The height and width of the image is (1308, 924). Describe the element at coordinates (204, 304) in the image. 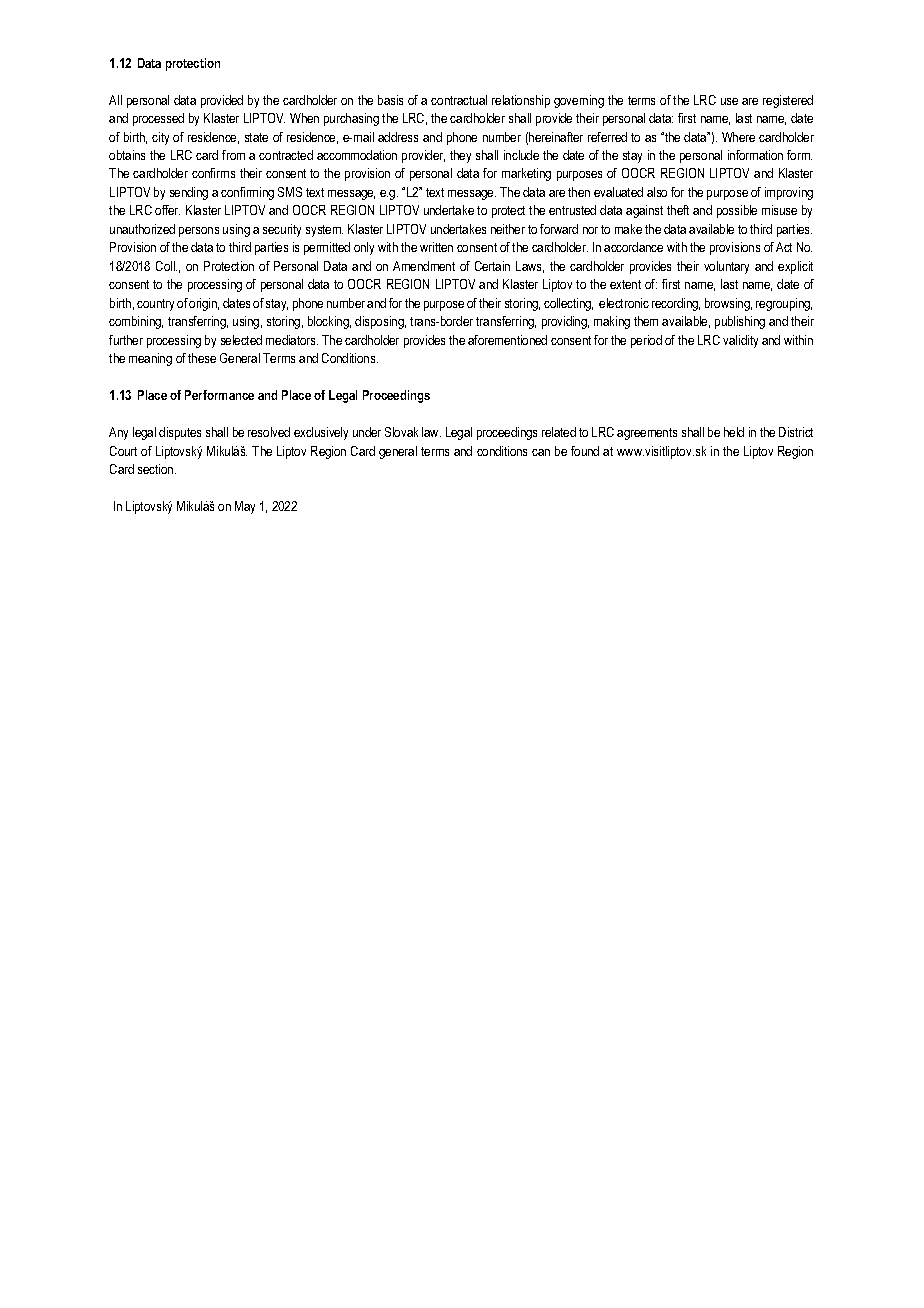

I see `origin` at that location.
